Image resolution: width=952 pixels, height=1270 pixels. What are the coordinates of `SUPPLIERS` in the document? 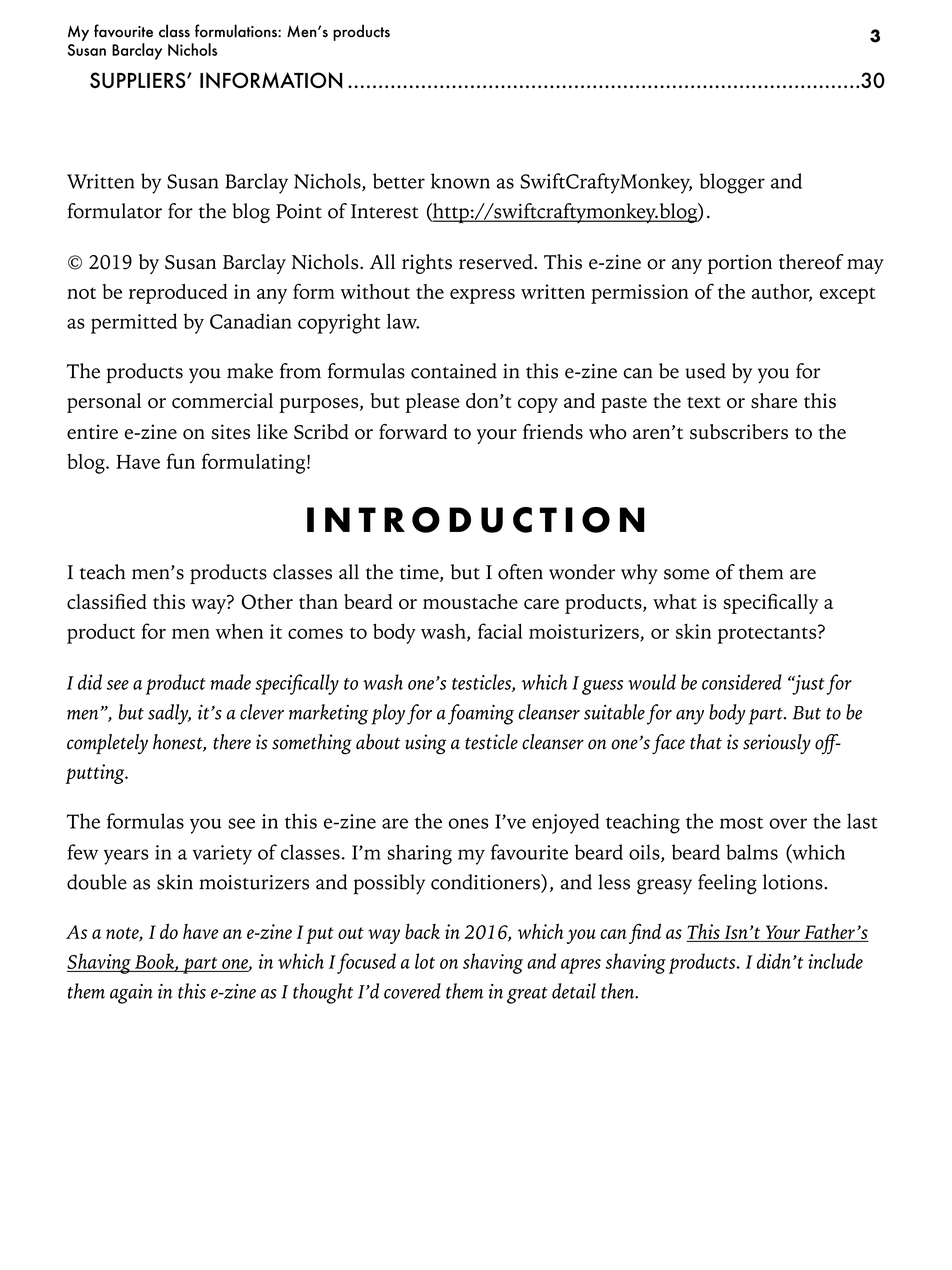 It's located at (139, 80).
